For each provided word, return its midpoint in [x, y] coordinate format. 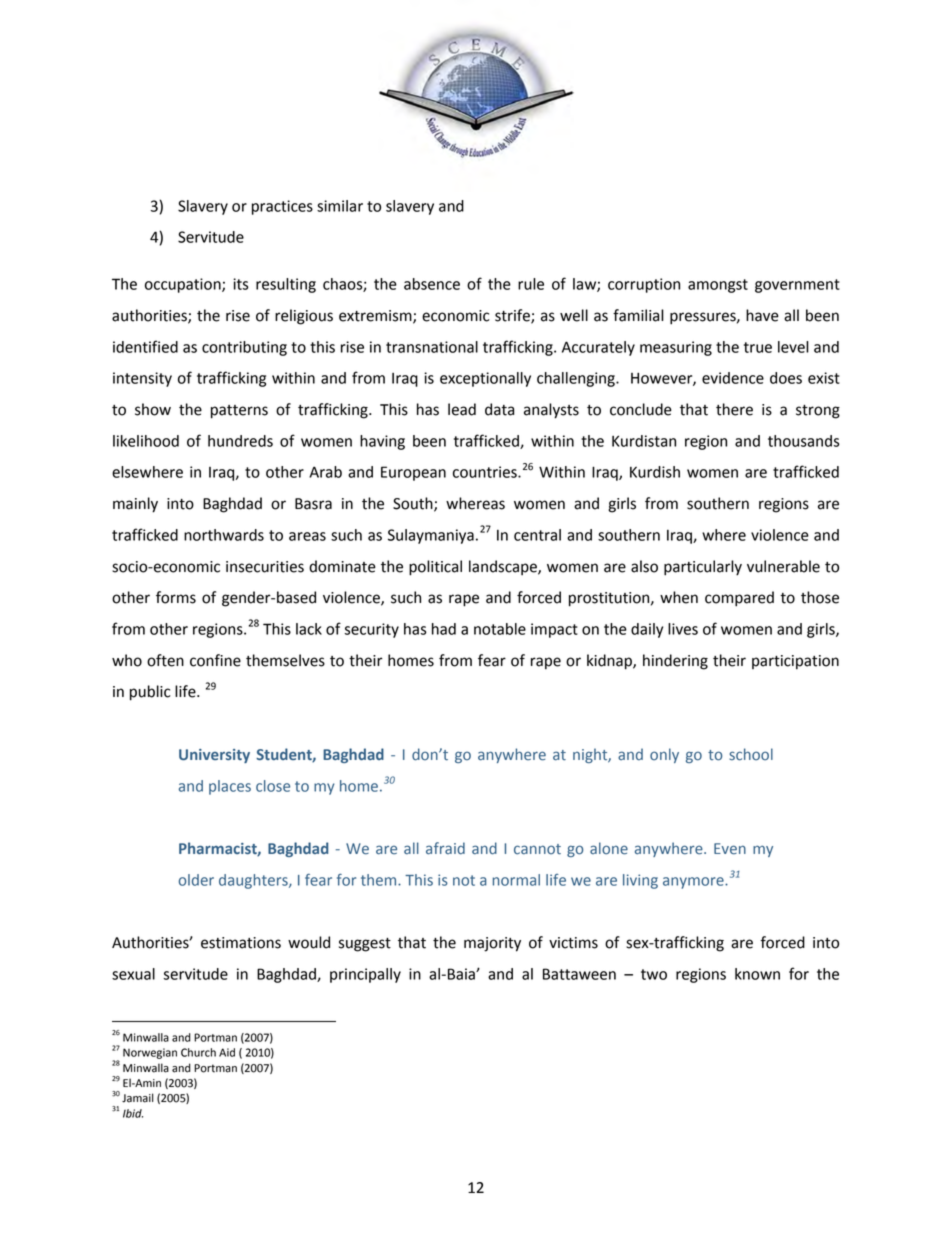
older [196, 880]
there [734, 409]
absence [432, 284]
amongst [718, 286]
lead [462, 409]
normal [516, 880]
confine [215, 660]
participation [795, 662]
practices [282, 207]
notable [500, 629]
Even [730, 849]
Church [198, 1052]
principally [365, 975]
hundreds [240, 441]
